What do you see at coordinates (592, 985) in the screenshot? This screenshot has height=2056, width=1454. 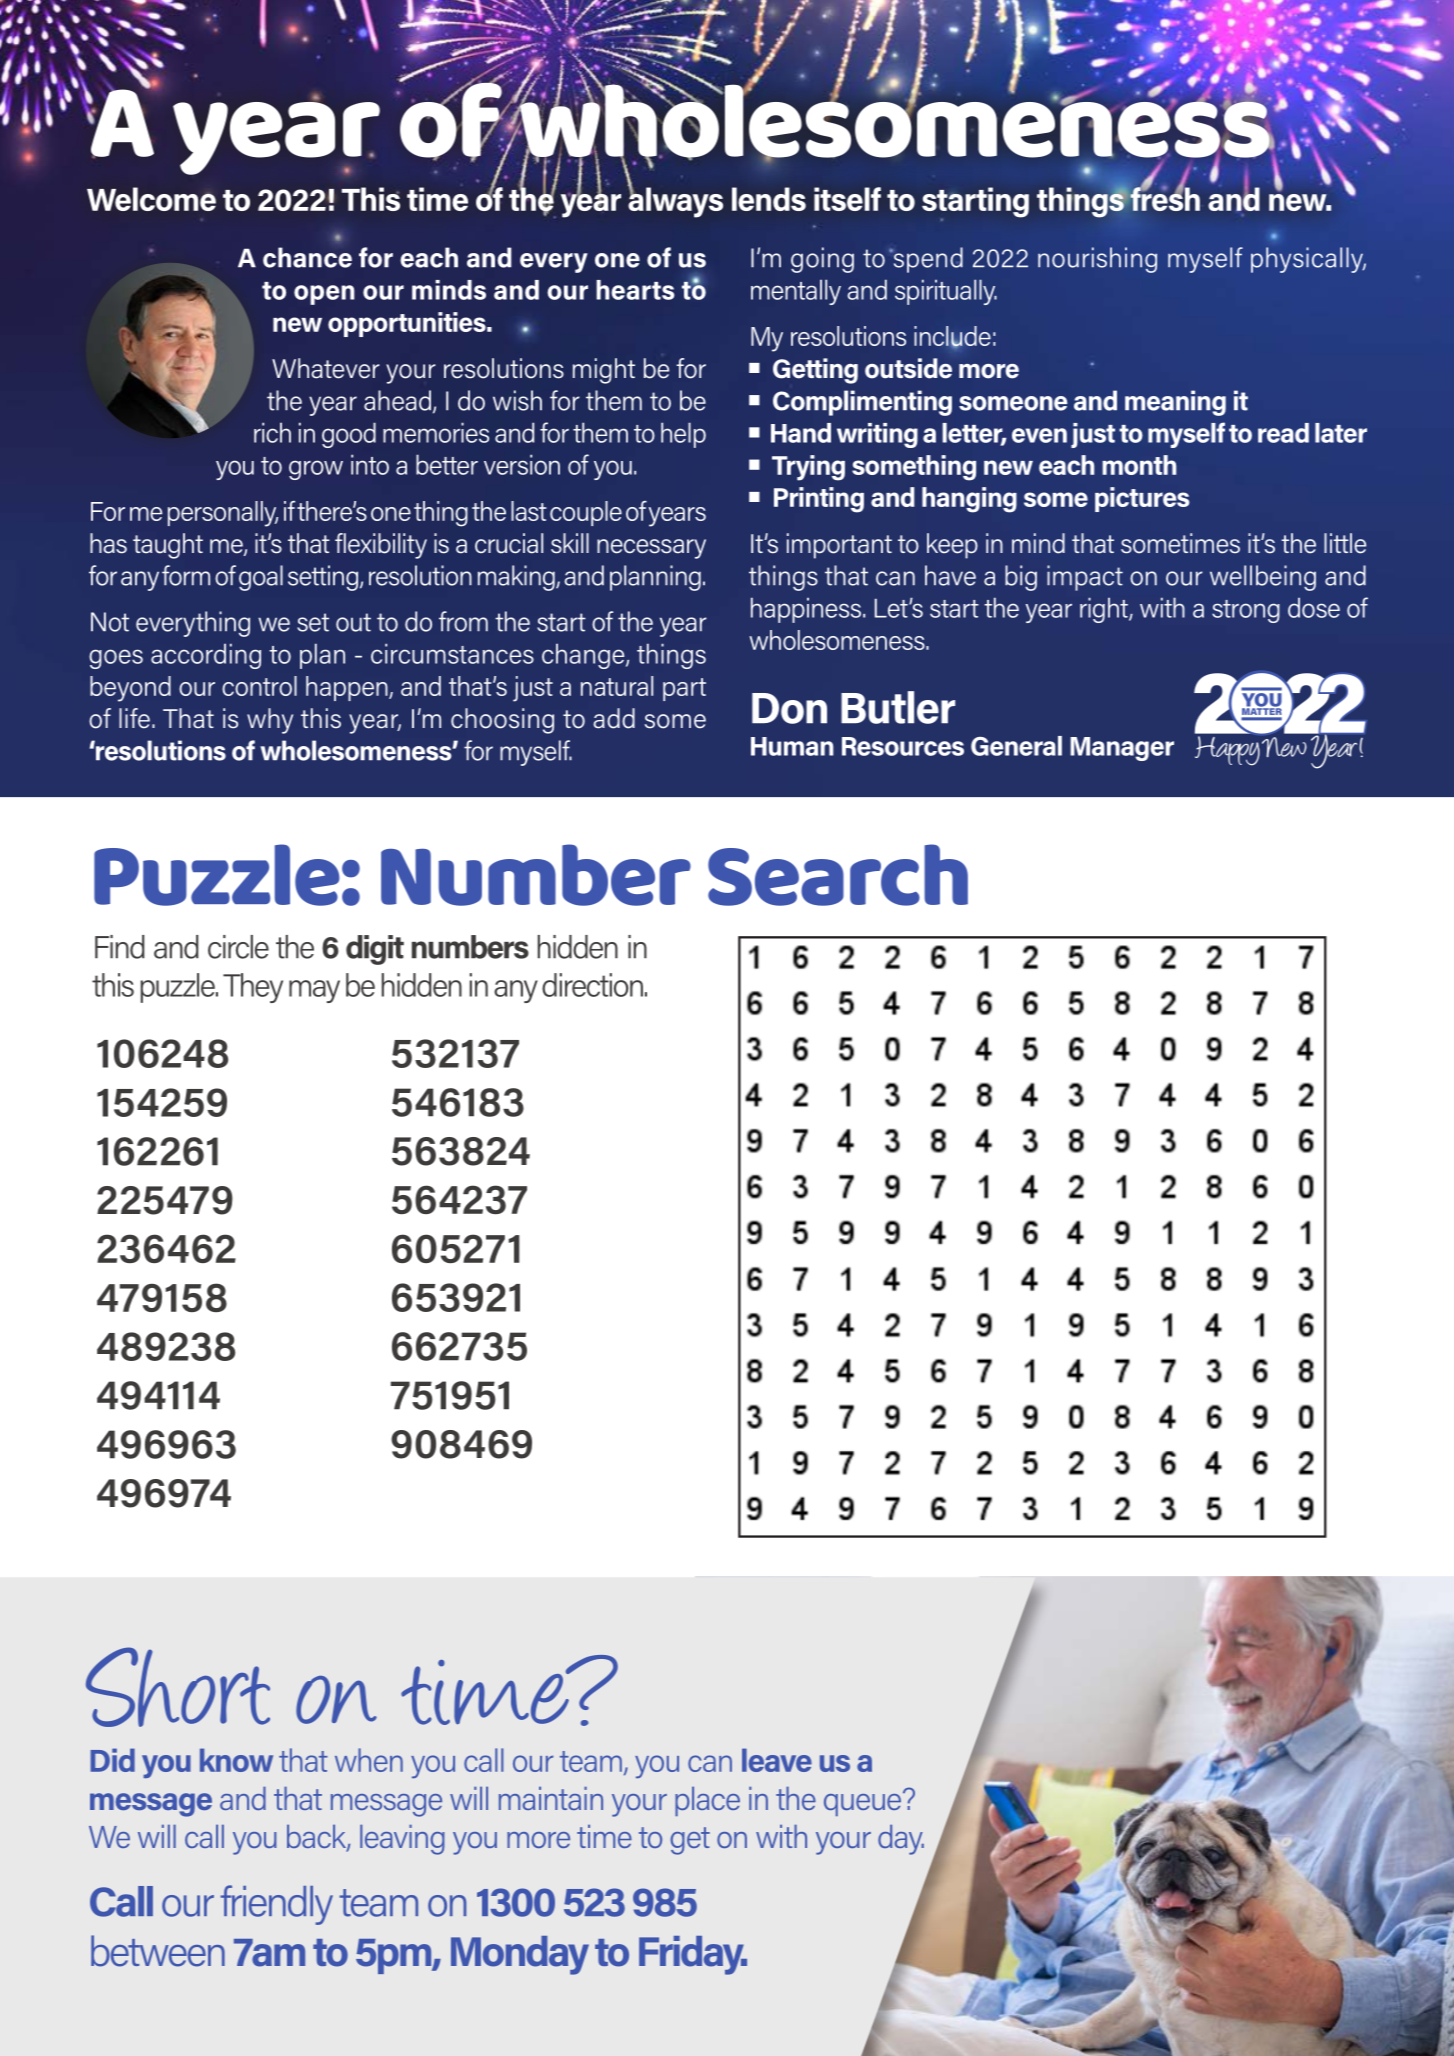 I see `direction` at bounding box center [592, 985].
